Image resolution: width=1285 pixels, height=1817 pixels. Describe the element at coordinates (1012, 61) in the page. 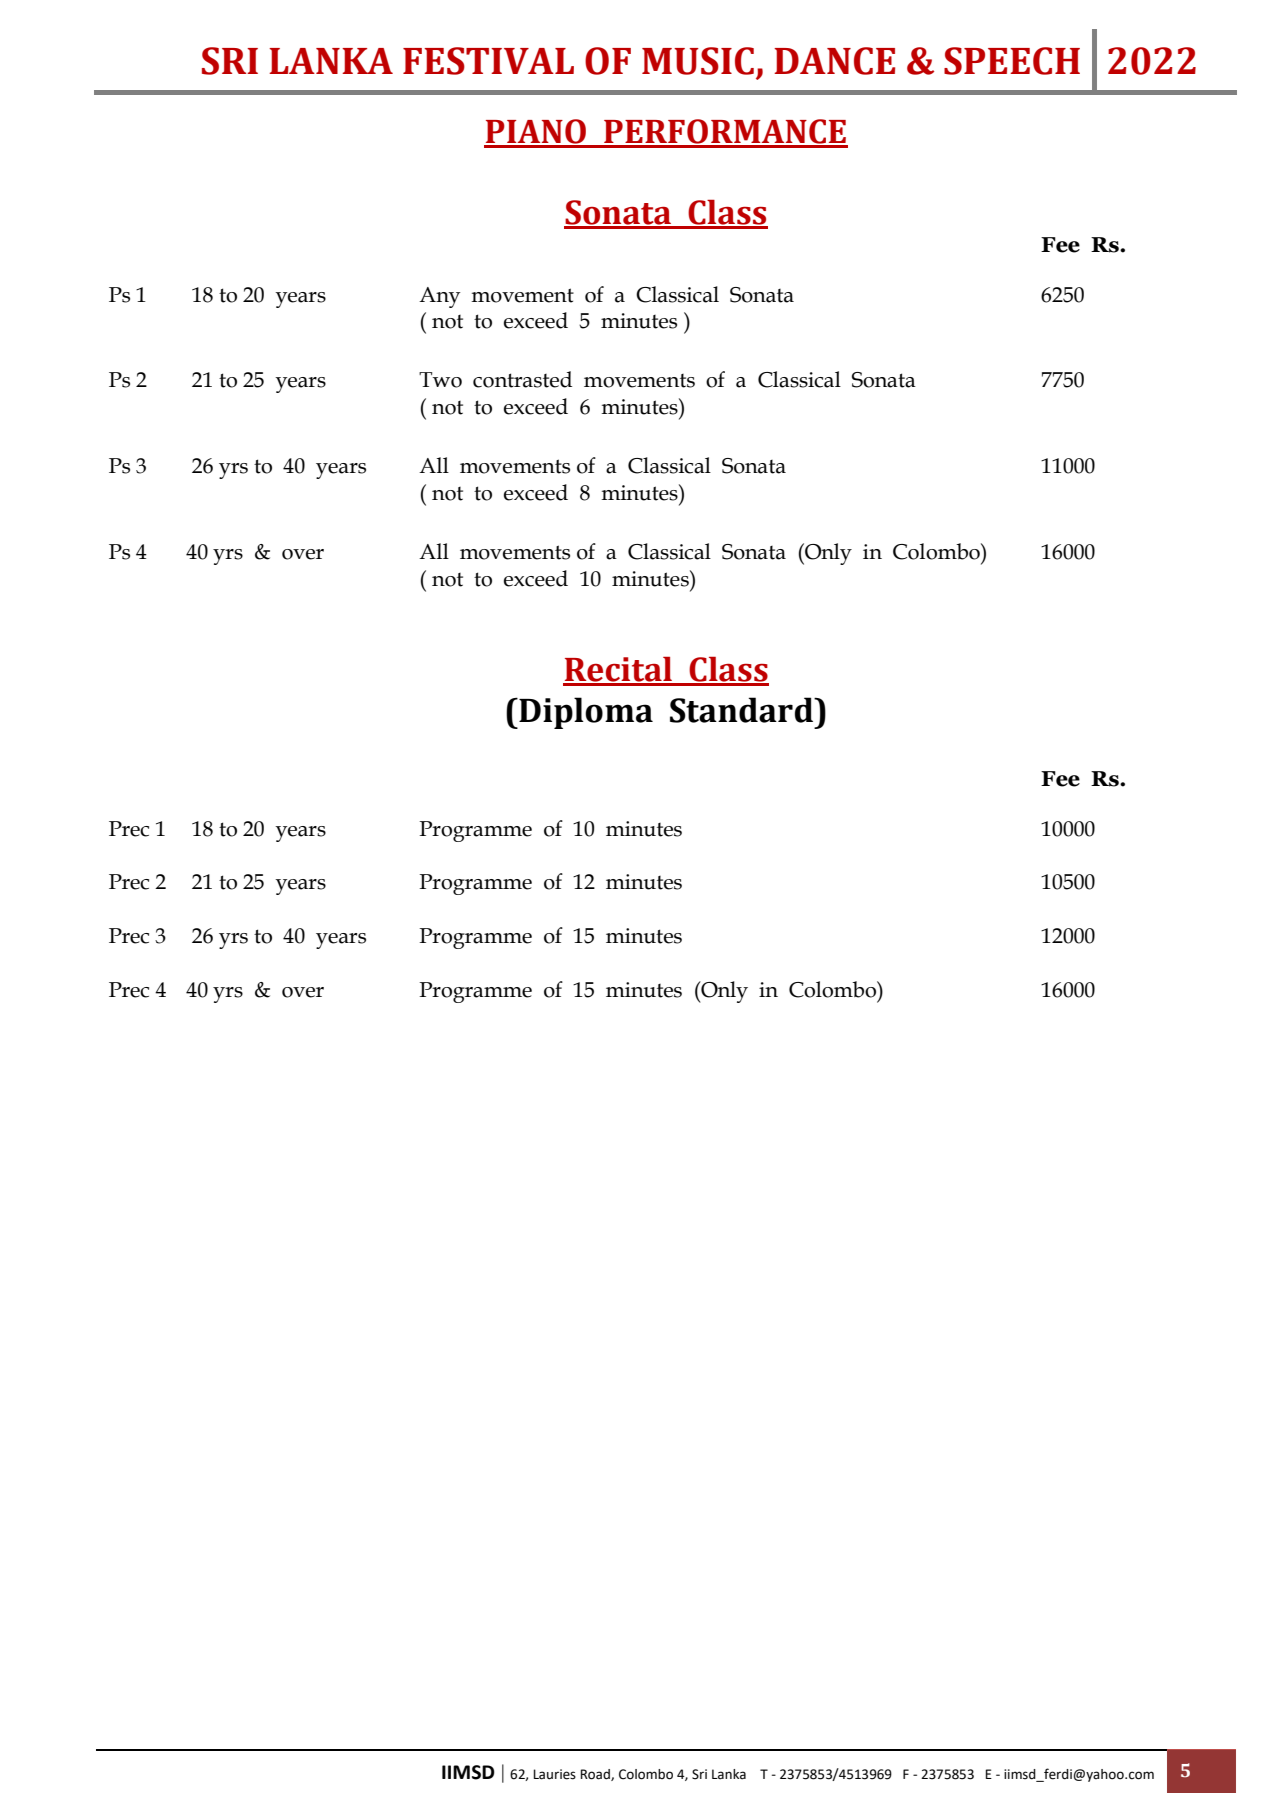

I see `SPEECH` at that location.
